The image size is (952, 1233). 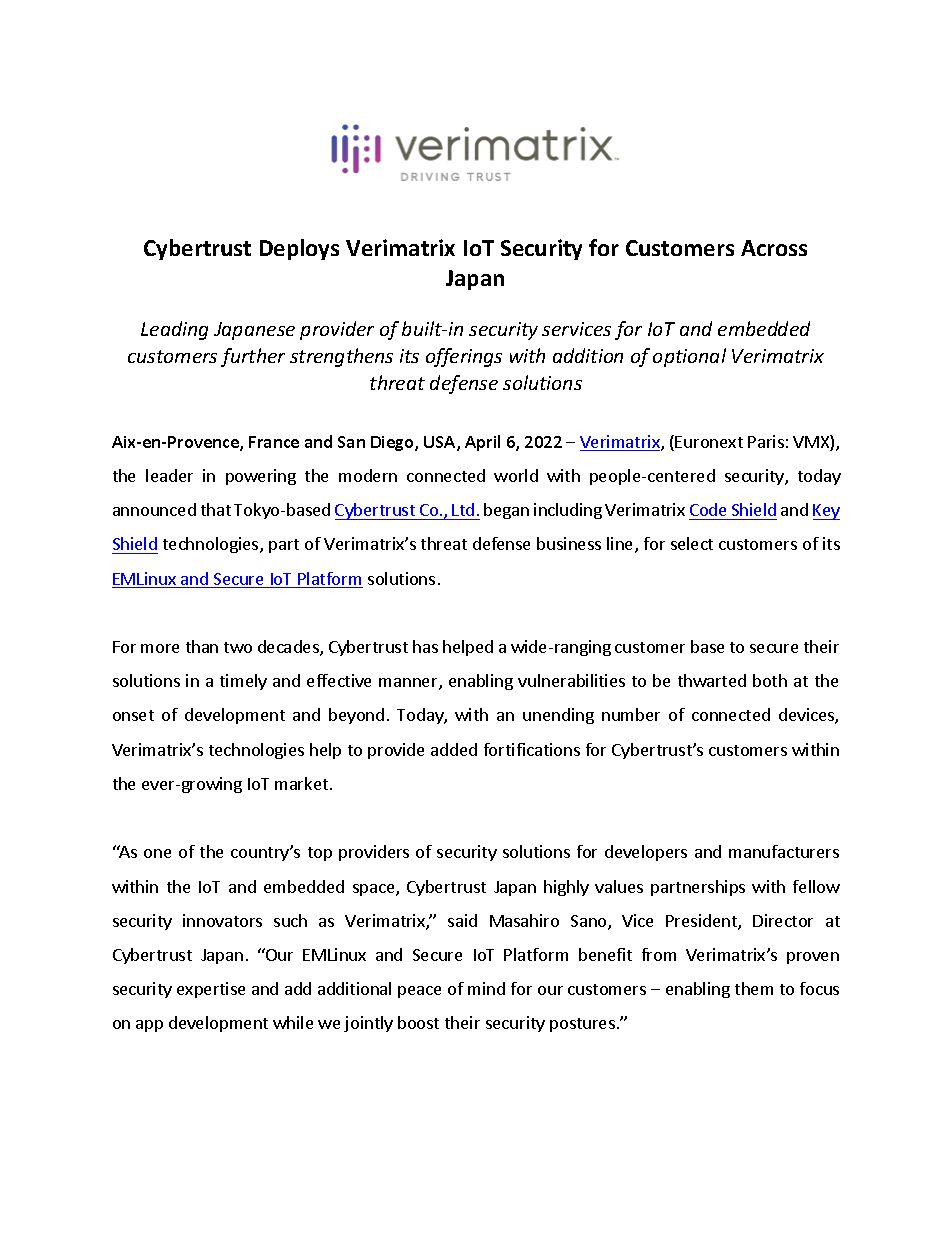 I want to click on Ltd, so click(x=463, y=509).
